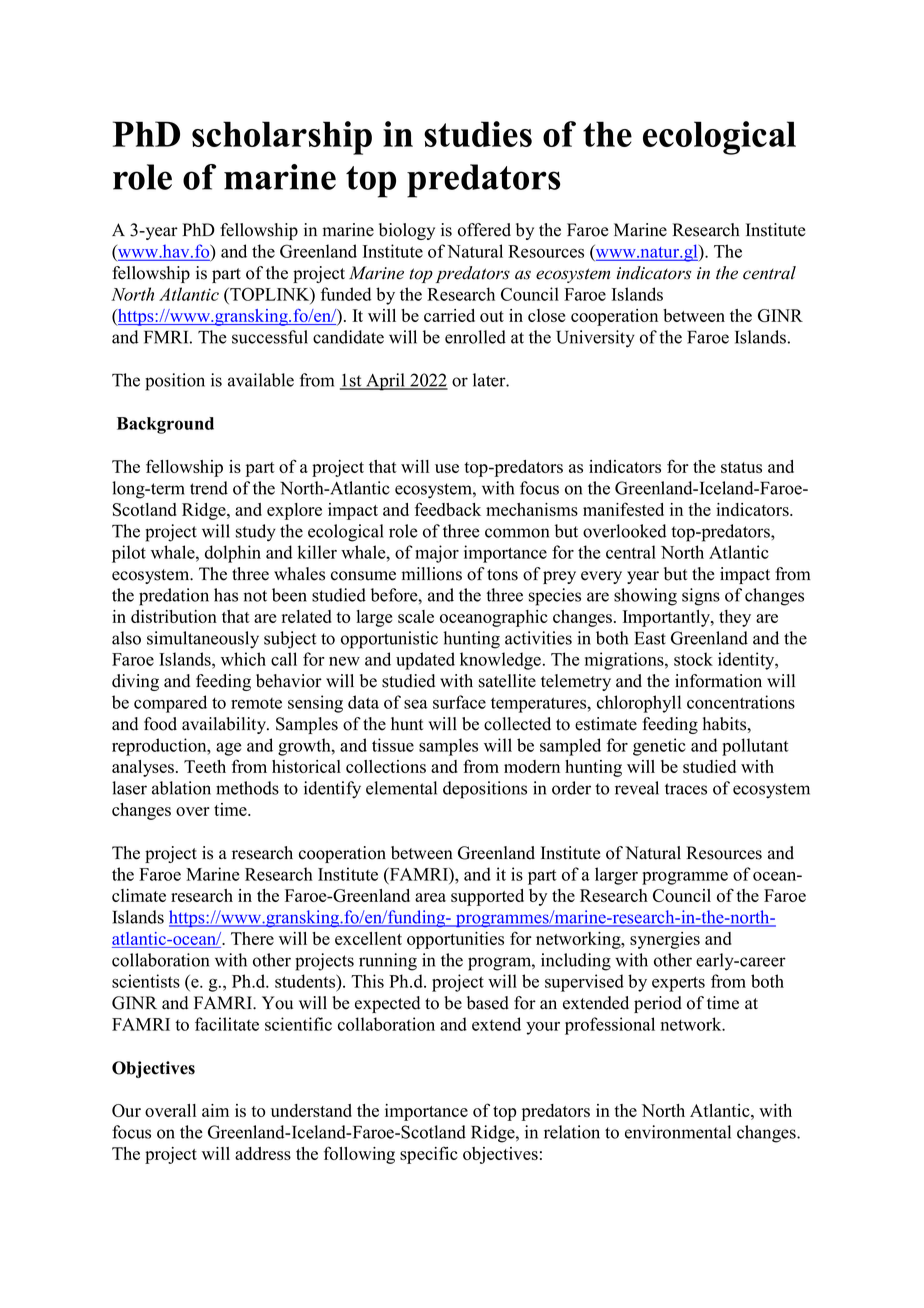  I want to click on April, so click(385, 382).
